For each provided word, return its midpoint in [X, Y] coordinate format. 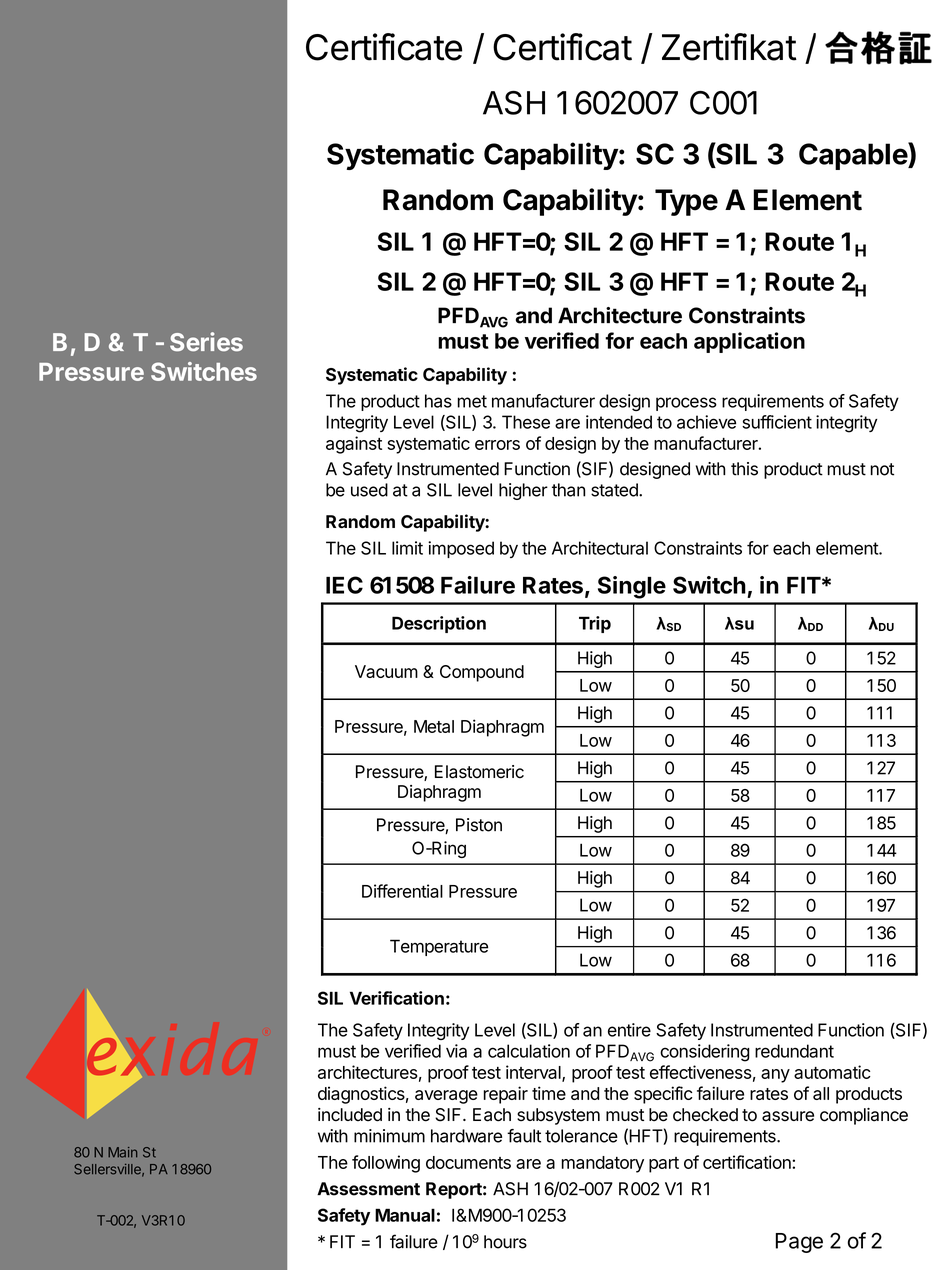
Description [439, 624]
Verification [397, 998]
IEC [344, 585]
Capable [854, 156]
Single [632, 587]
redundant [794, 1051]
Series [206, 342]
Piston [479, 825]
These [526, 422]
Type [686, 202]
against [354, 445]
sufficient [777, 422]
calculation [529, 1051]
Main [122, 1152]
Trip [595, 624]
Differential [402, 891]
